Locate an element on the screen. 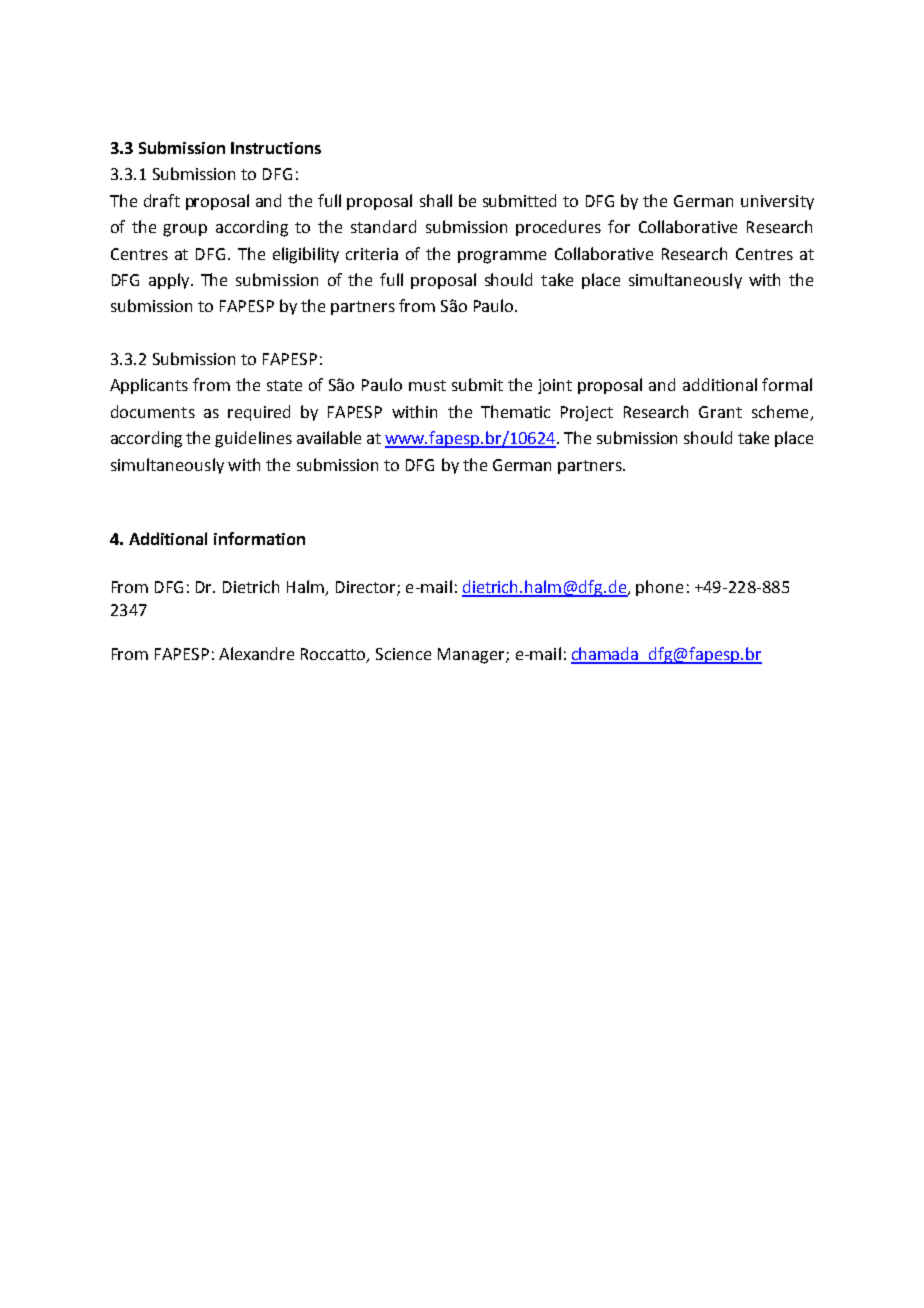 The width and height of the screenshot is (924, 1308). shall is located at coordinates (436, 200).
